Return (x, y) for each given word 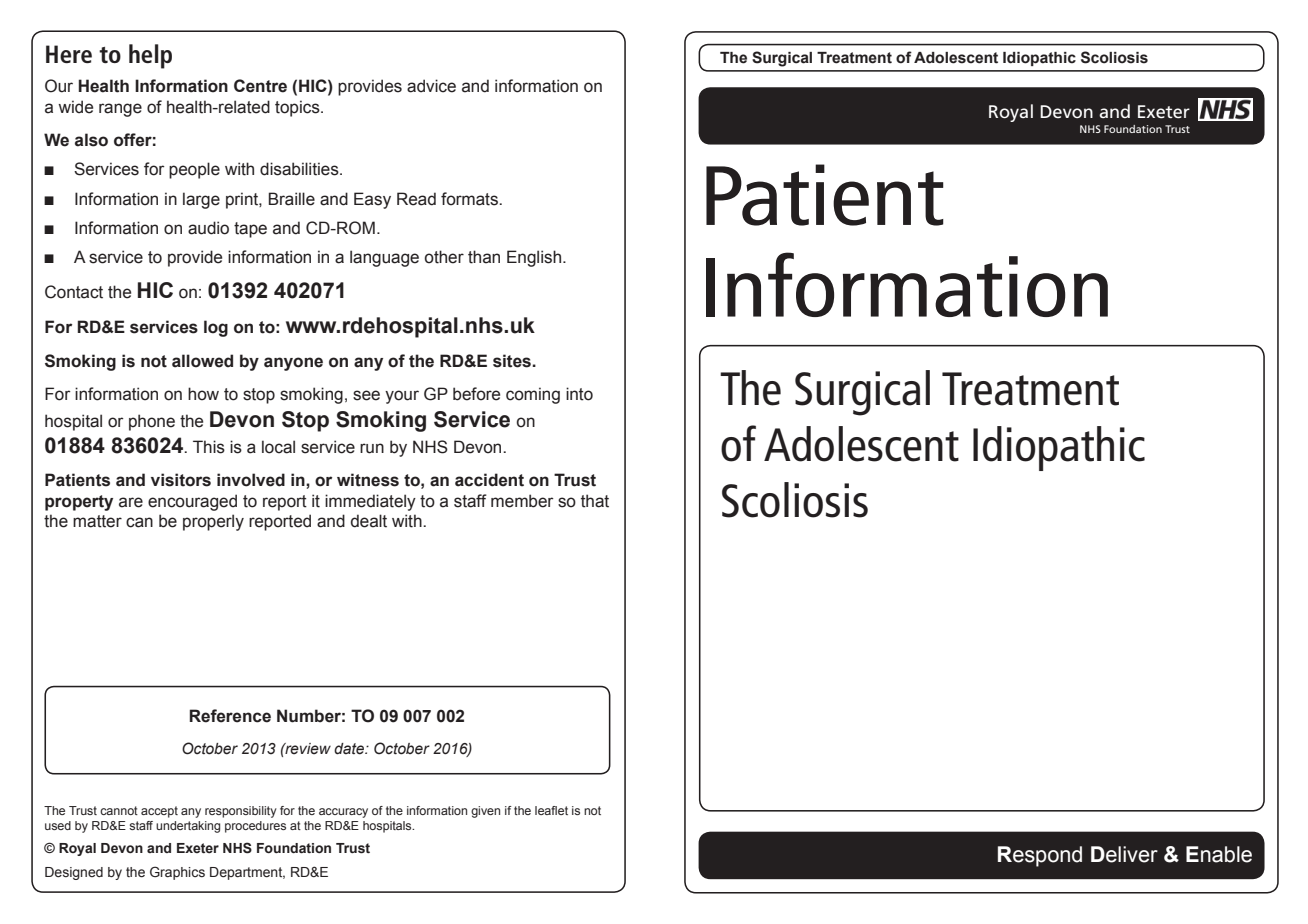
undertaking (188, 827)
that (595, 501)
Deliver (1124, 854)
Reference (230, 716)
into (579, 394)
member (522, 501)
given (485, 812)
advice (431, 86)
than (484, 257)
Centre (260, 86)
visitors (181, 480)
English (535, 258)
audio (208, 228)
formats (470, 199)
